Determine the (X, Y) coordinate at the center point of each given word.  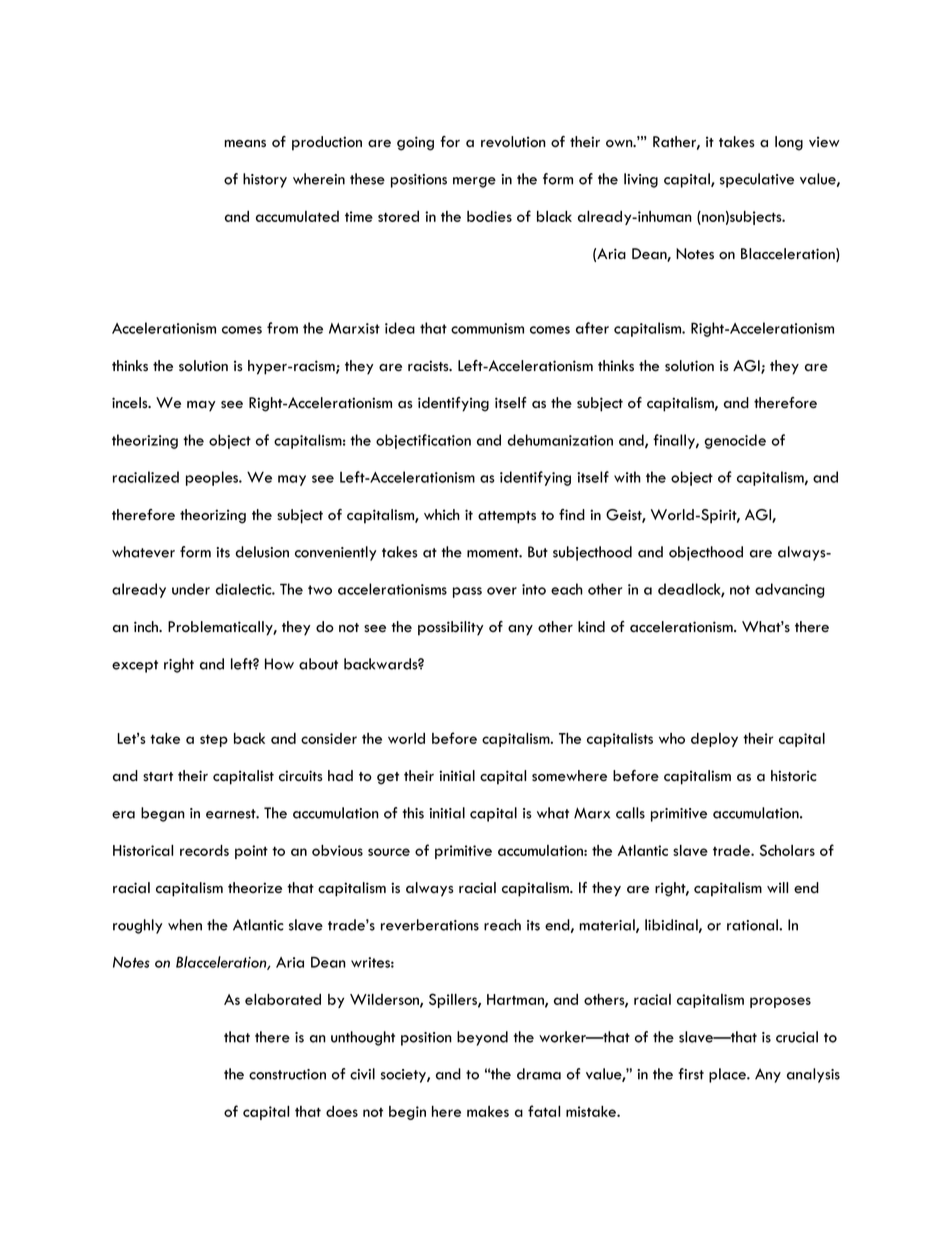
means (245, 144)
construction (287, 1074)
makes (488, 1111)
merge (474, 182)
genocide (735, 441)
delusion (262, 552)
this (413, 813)
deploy (714, 740)
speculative (757, 180)
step (214, 740)
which (442, 514)
